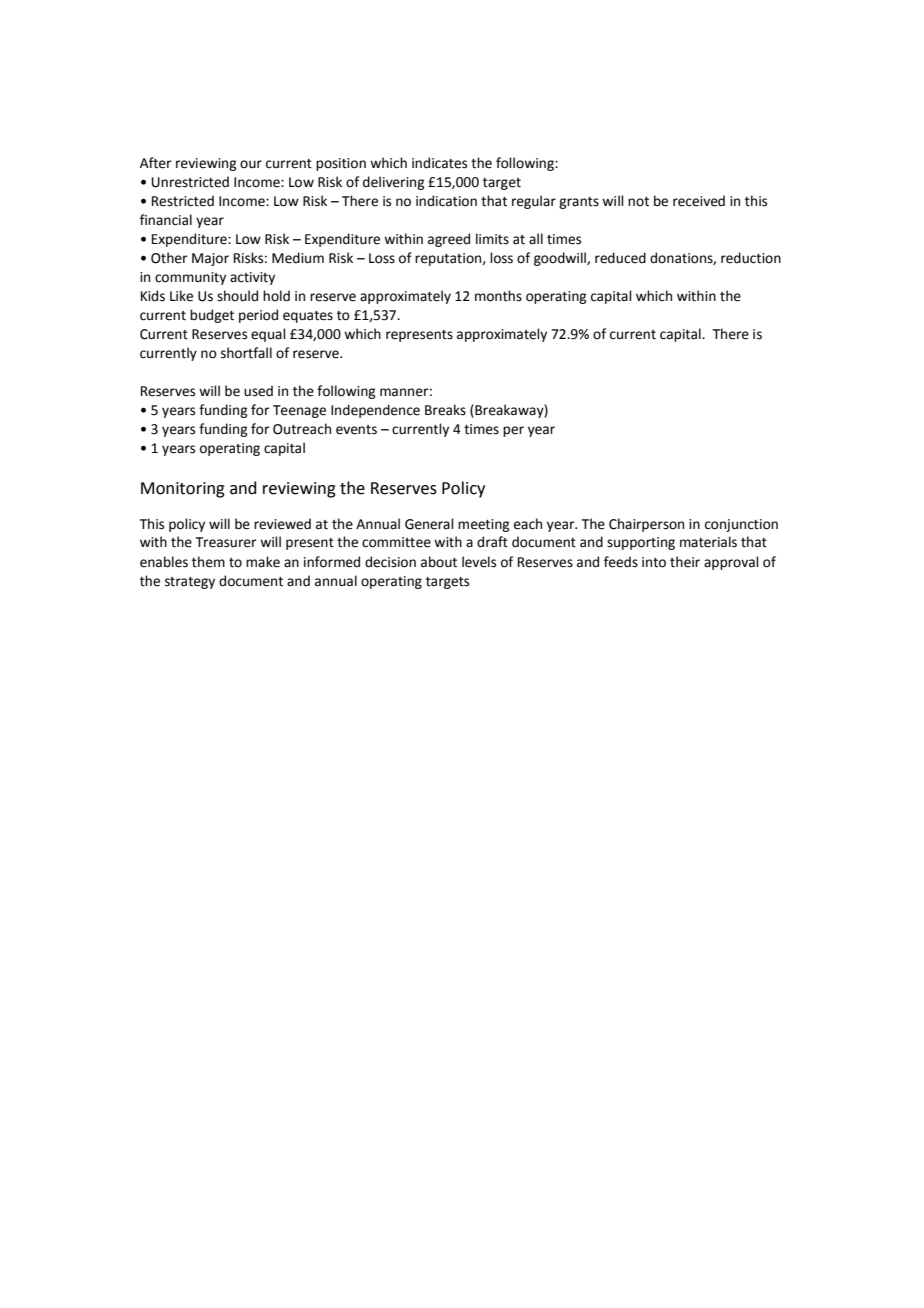  I want to click on Independence, so click(375, 411).
